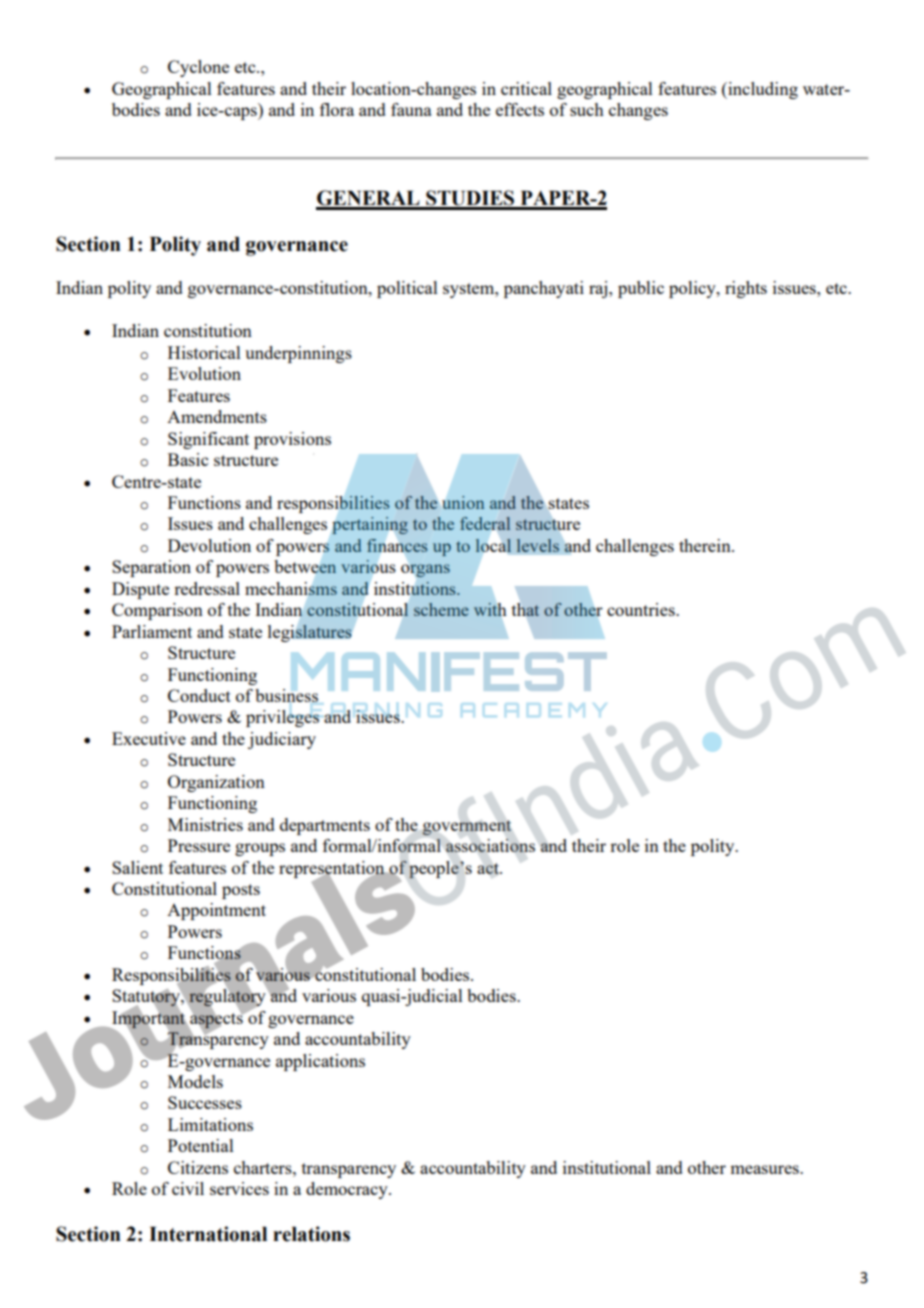  What do you see at coordinates (216, 911) in the screenshot?
I see `Appointment` at bounding box center [216, 911].
